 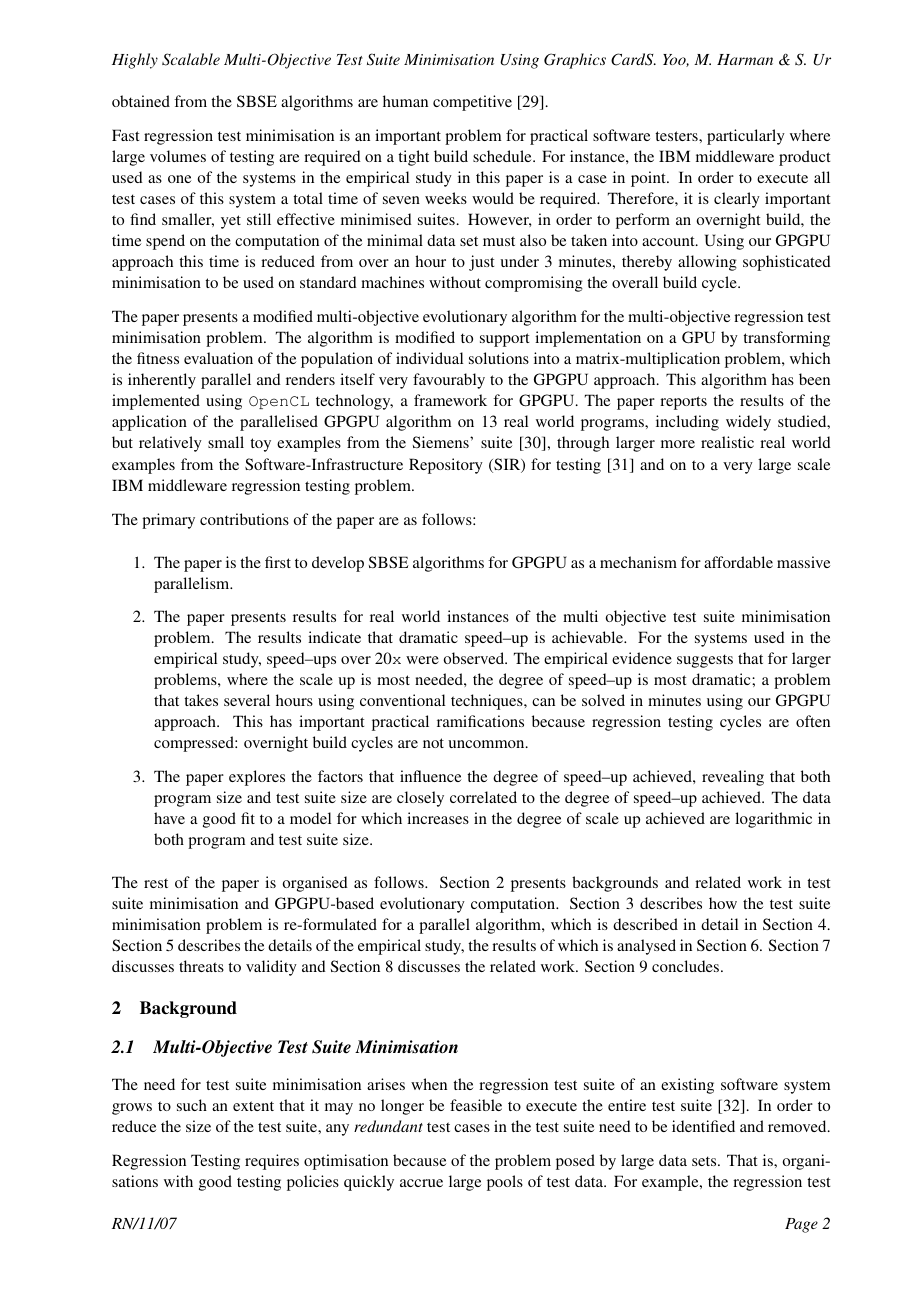 I want to click on increases, so click(x=438, y=818).
